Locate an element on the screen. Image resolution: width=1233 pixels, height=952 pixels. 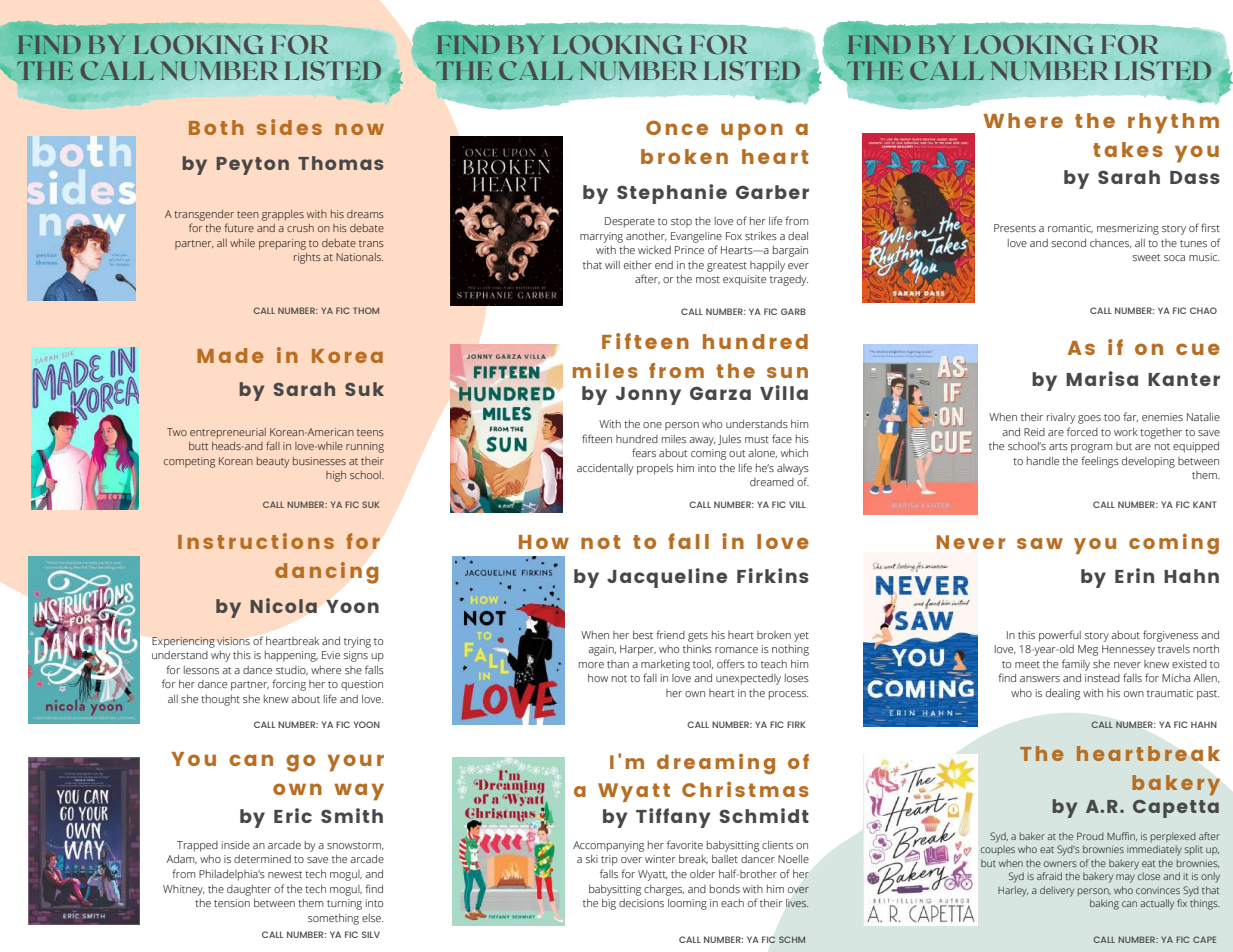
turning is located at coordinates (344, 904).
